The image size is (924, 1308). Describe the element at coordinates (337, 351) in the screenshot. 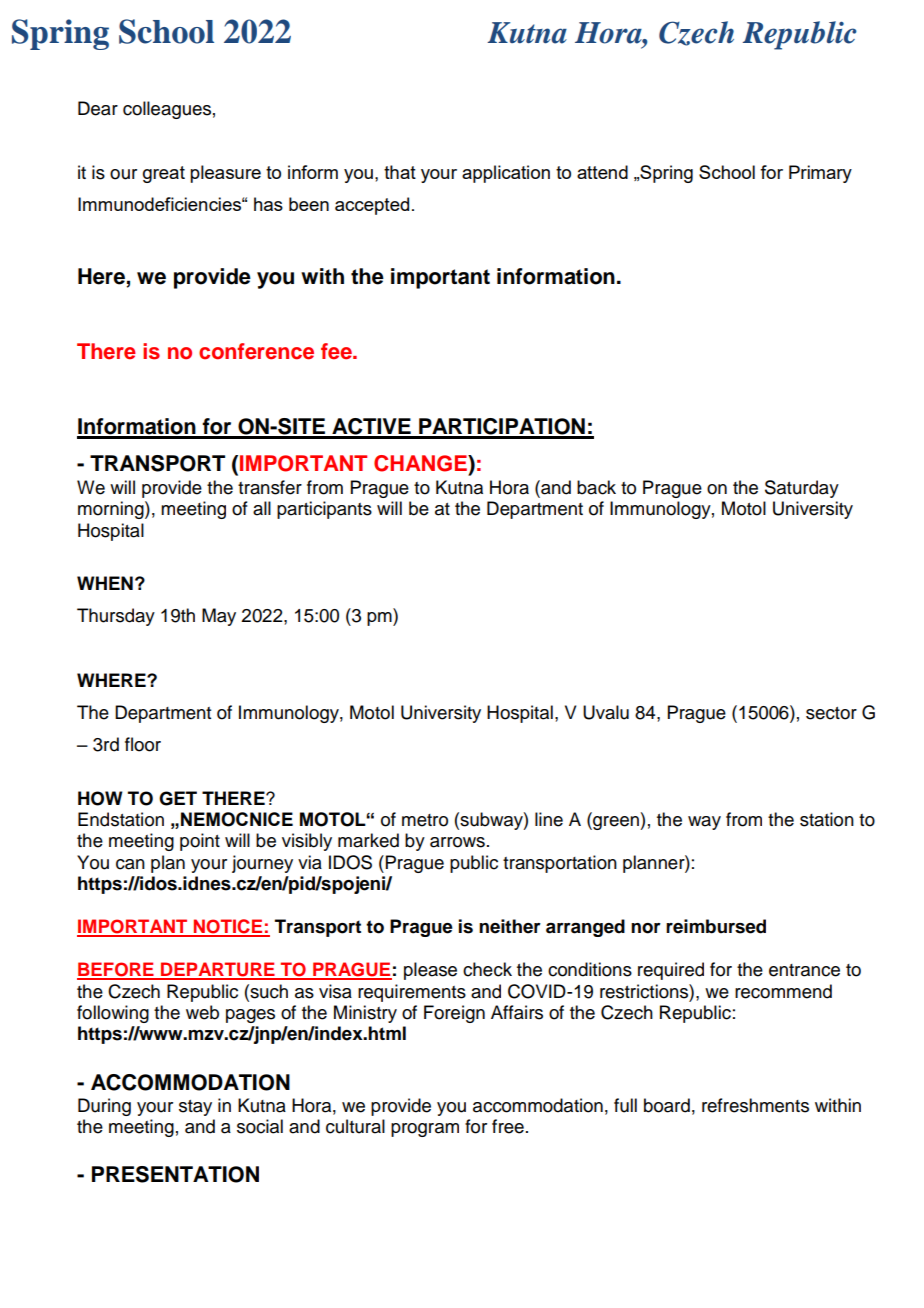

I see `fee` at that location.
